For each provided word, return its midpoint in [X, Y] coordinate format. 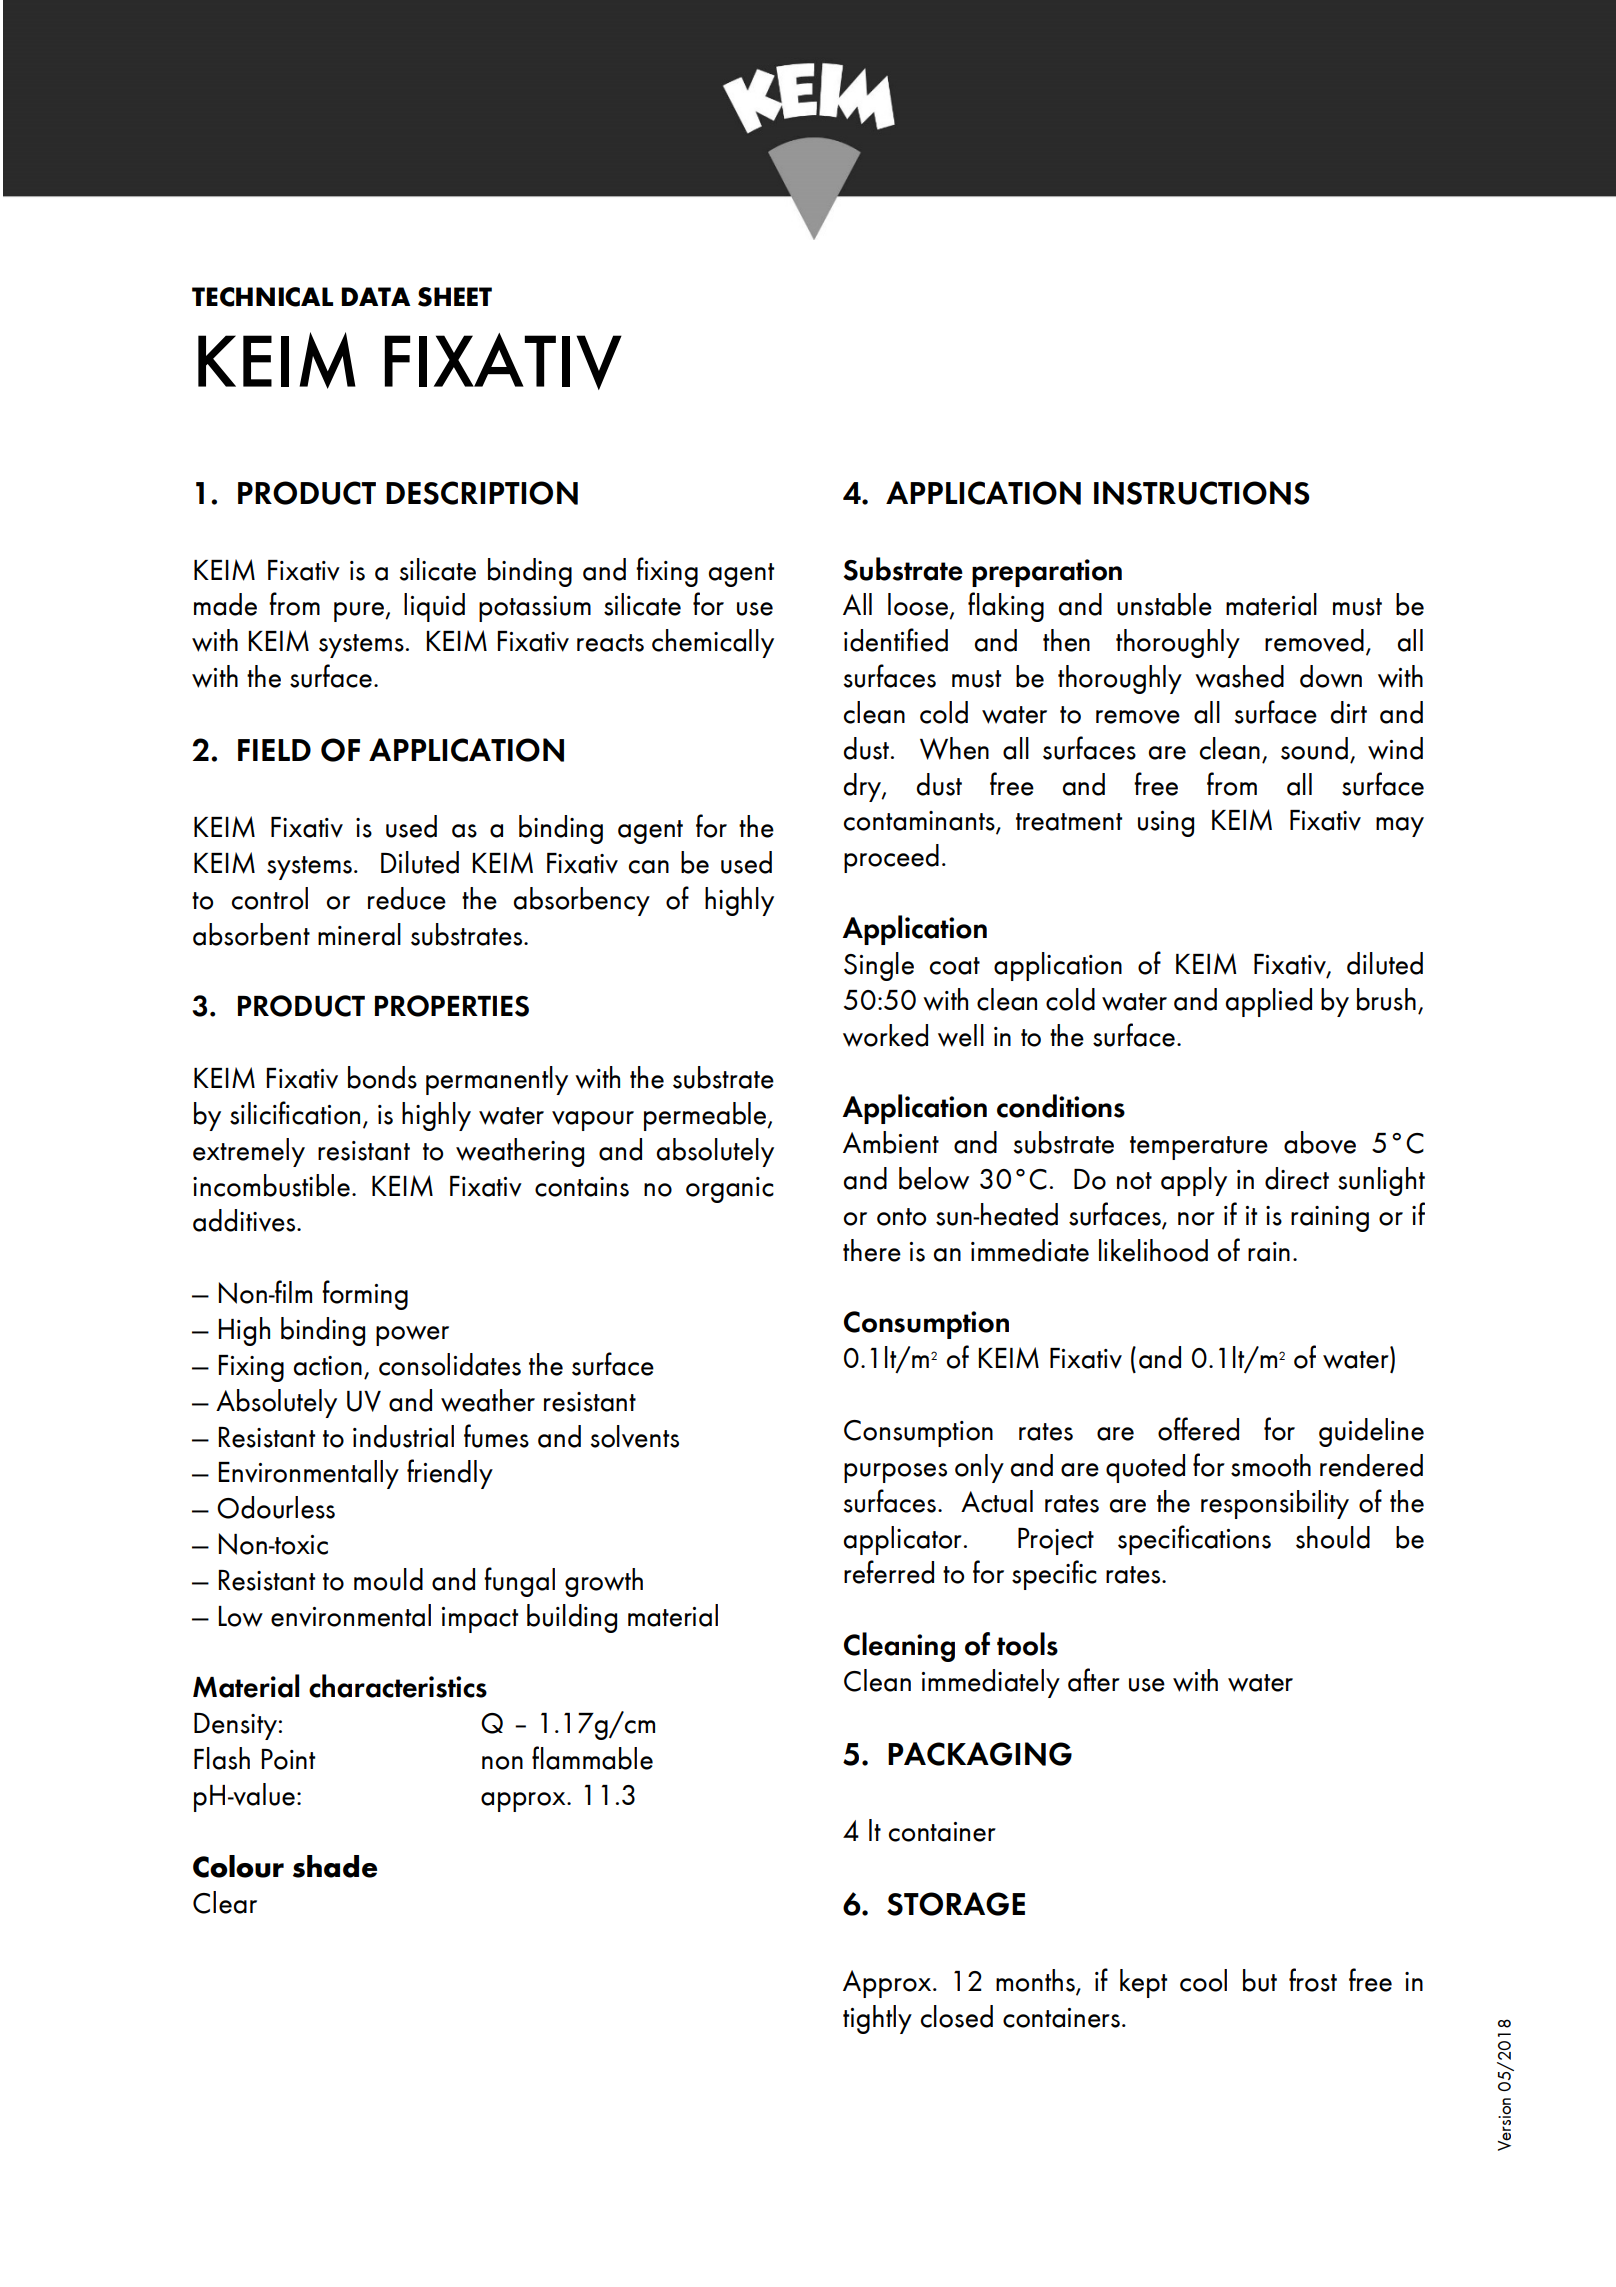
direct [1297, 1178]
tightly [877, 2019]
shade [335, 1866]
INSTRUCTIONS [1202, 493]
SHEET [455, 297]
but [1260, 1980]
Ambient [891, 1142]
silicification [295, 1113]
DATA [376, 296]
